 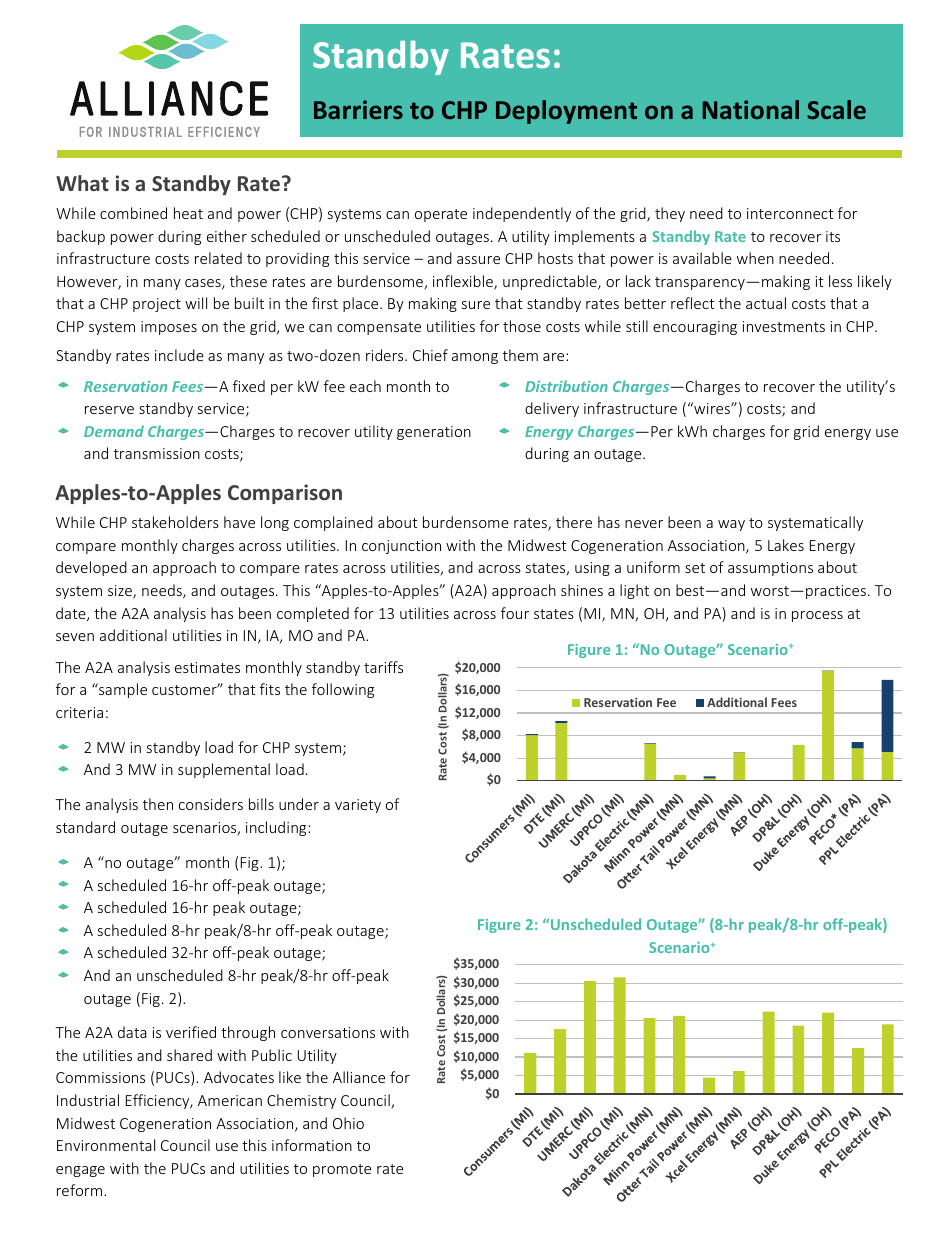 I want to click on estimates, so click(x=207, y=667).
